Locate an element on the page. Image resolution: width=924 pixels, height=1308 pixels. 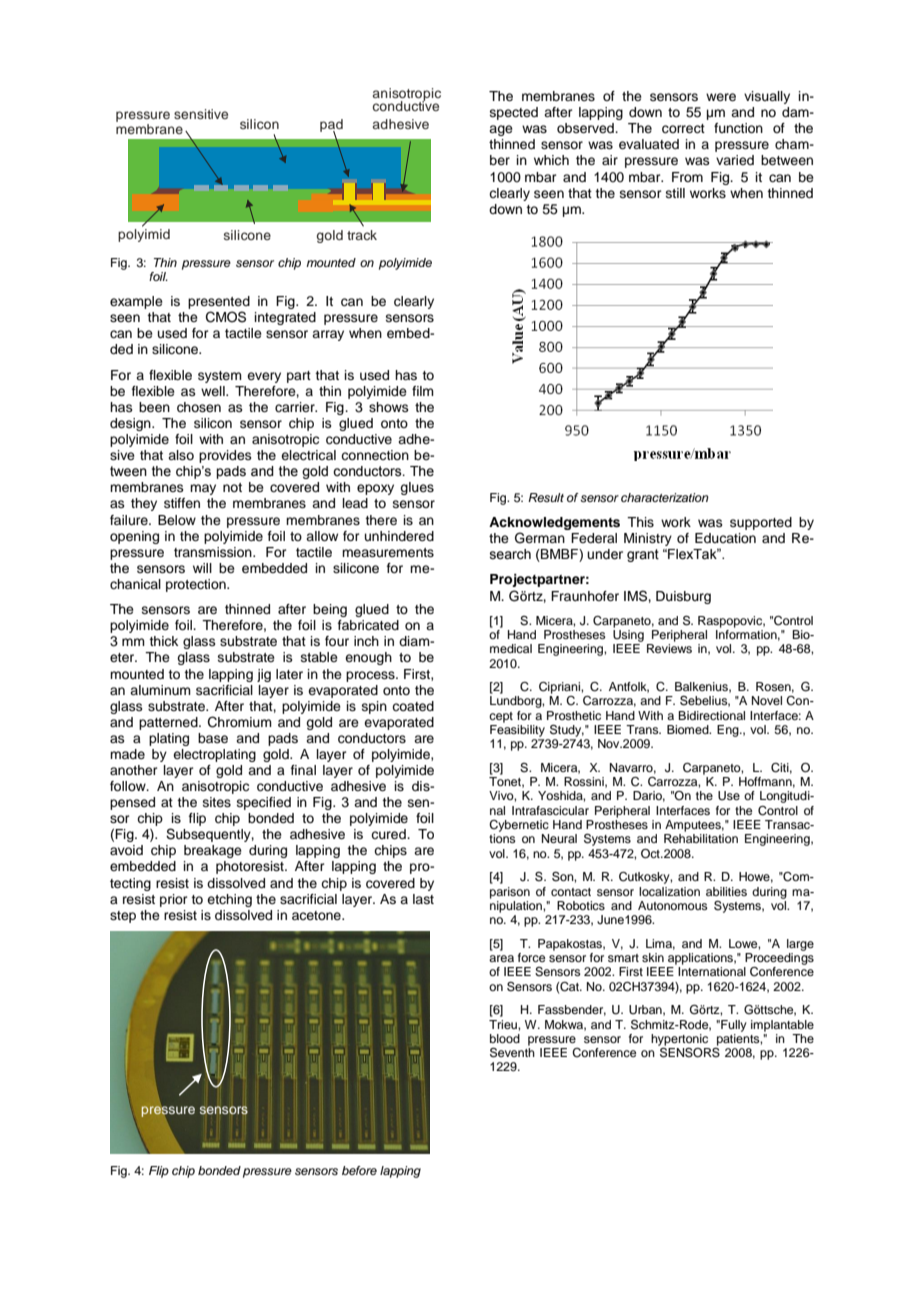
film is located at coordinates (423, 391).
